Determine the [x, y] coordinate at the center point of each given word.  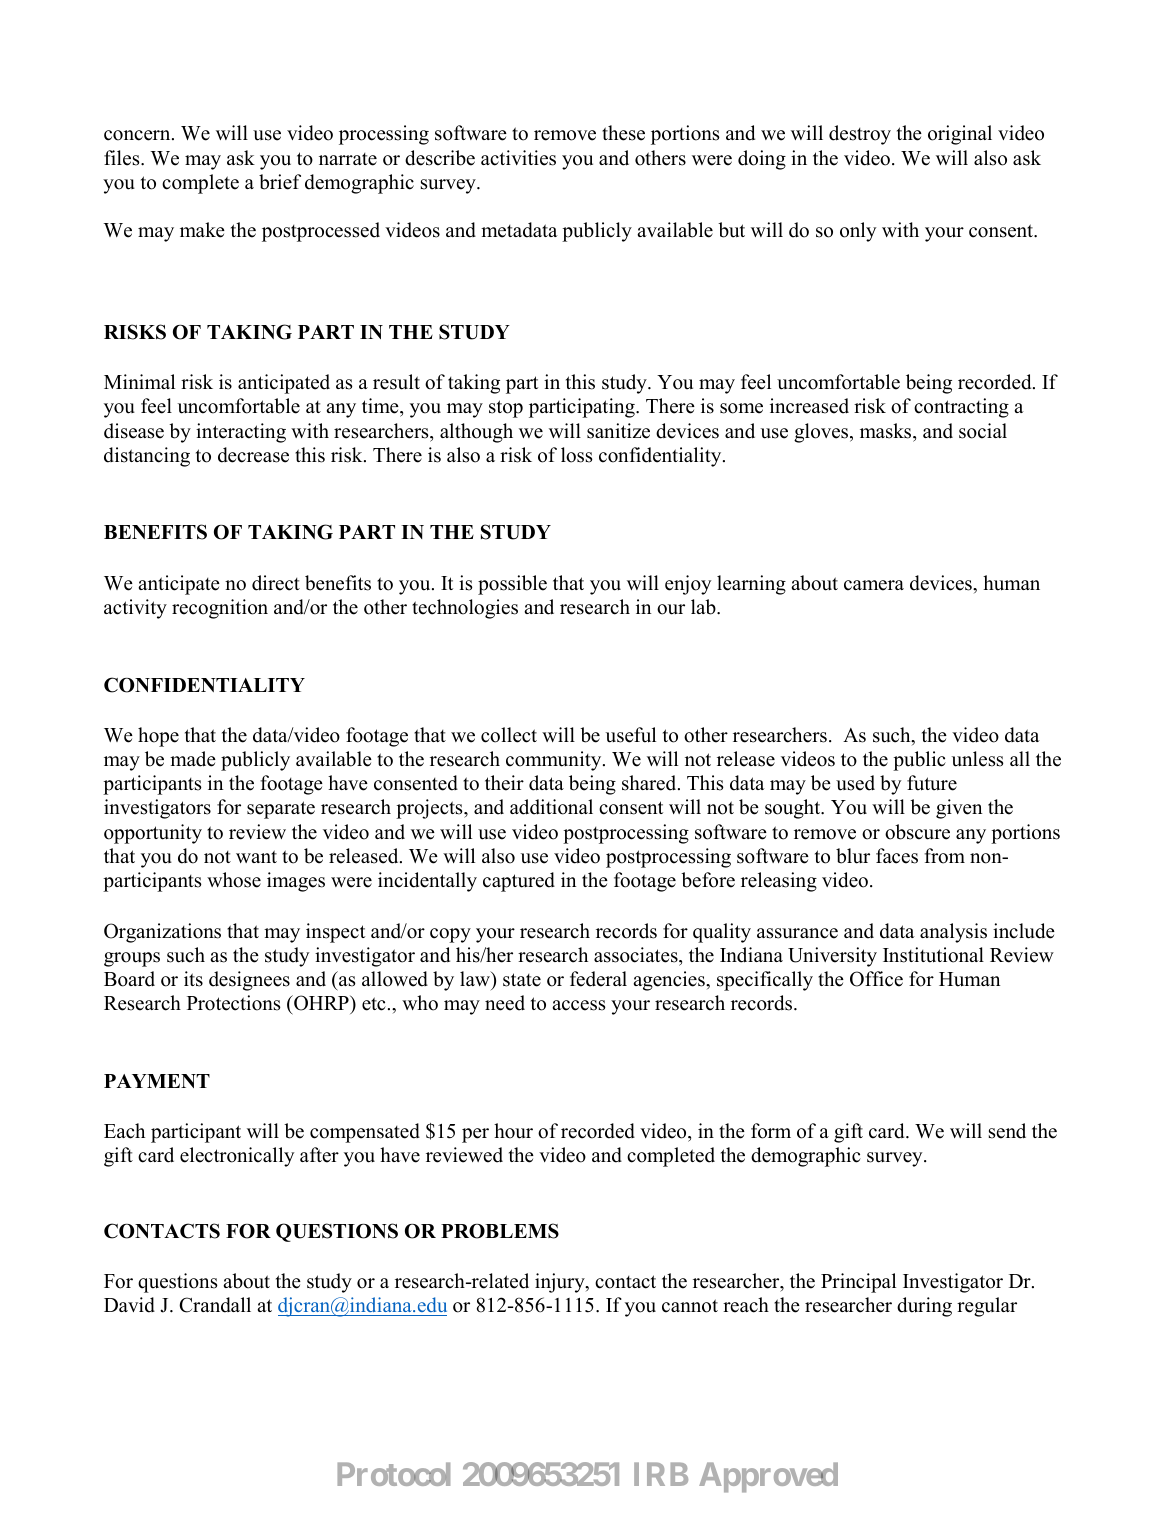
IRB [661, 1474]
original [960, 135]
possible [512, 585]
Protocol [394, 1474]
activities [518, 158]
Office [876, 979]
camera [874, 585]
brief [280, 182]
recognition [220, 609]
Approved [768, 1477]
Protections [234, 1003]
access [579, 1005]
